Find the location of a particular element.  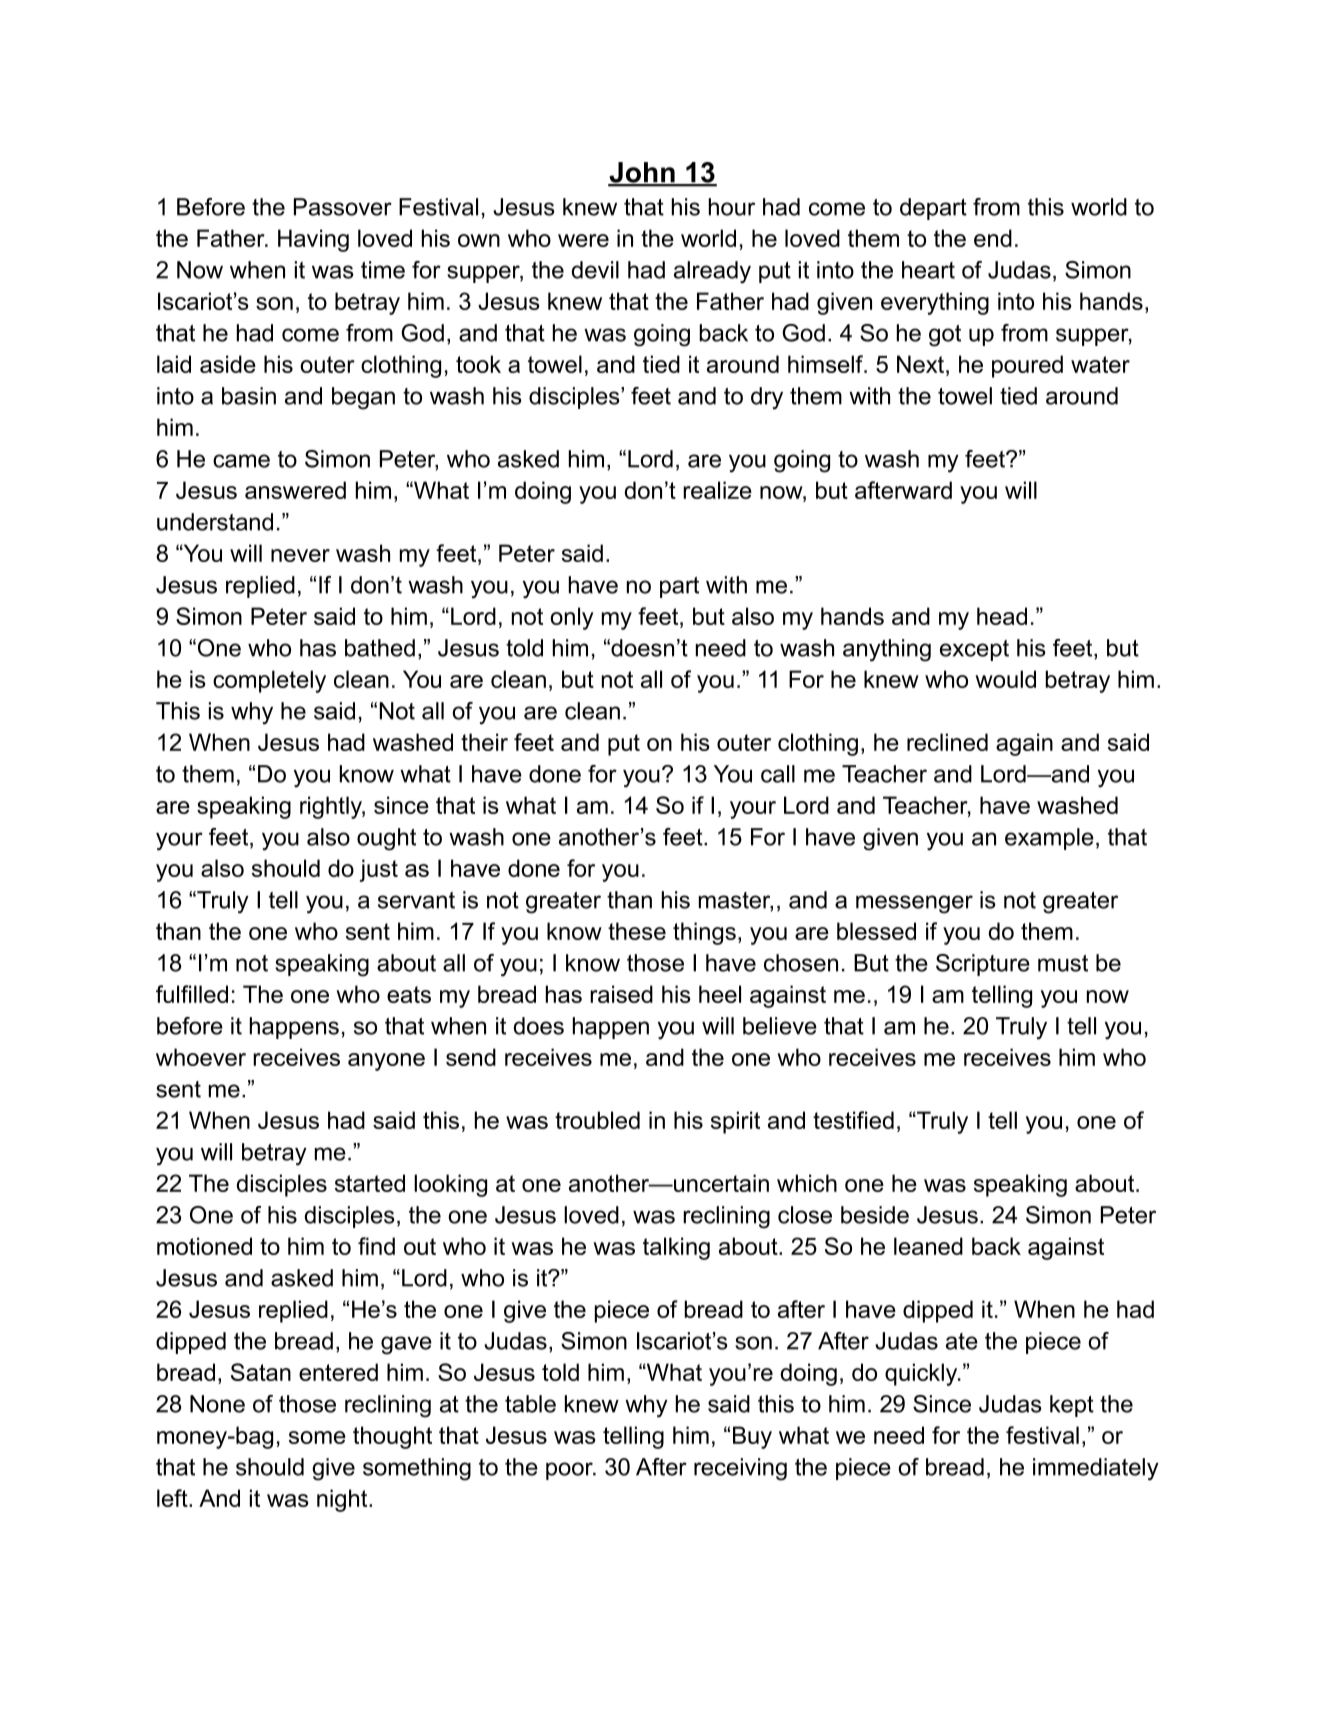

troubled is located at coordinates (597, 1120).
